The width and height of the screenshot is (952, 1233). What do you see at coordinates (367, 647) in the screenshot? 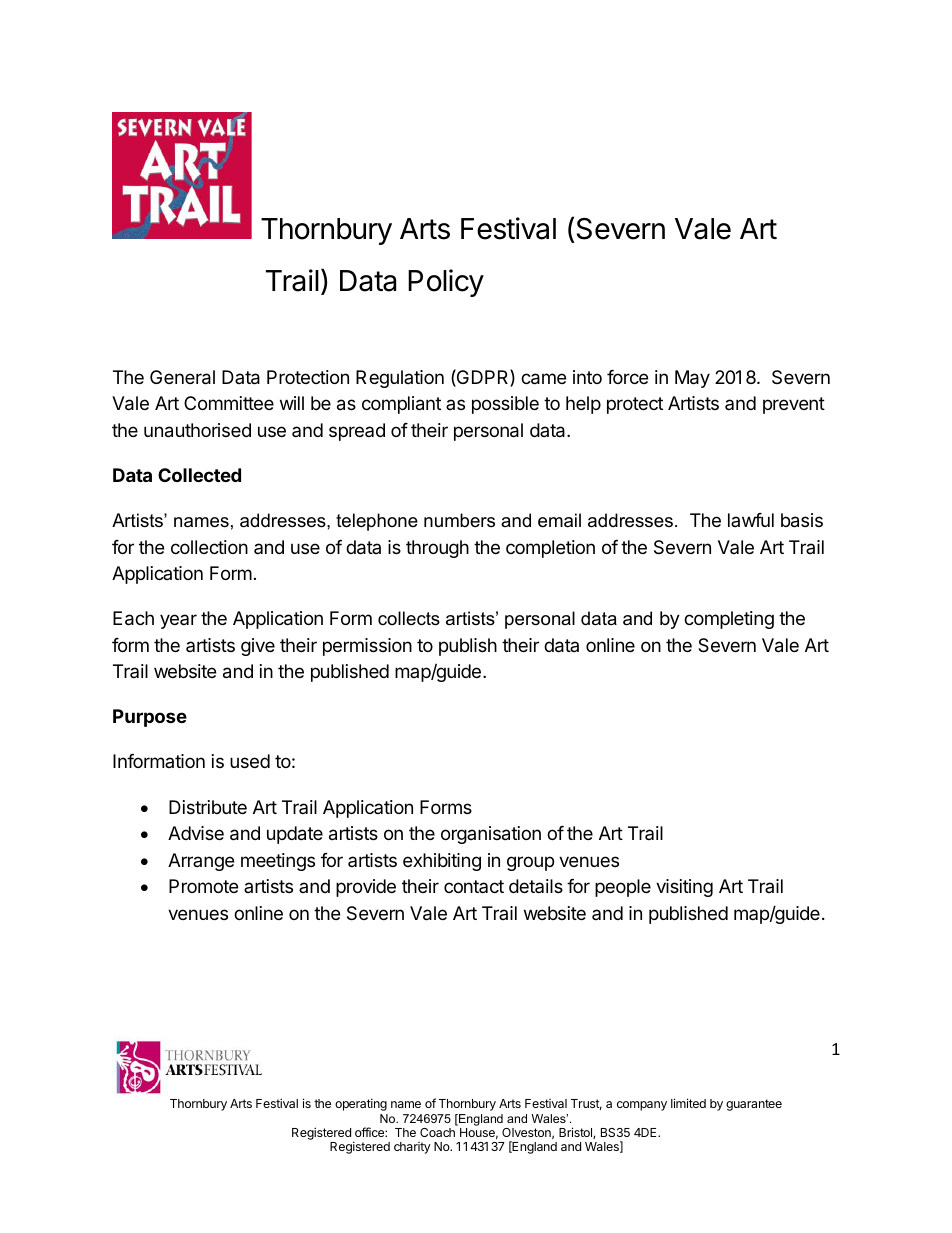
I see `permission` at bounding box center [367, 647].
